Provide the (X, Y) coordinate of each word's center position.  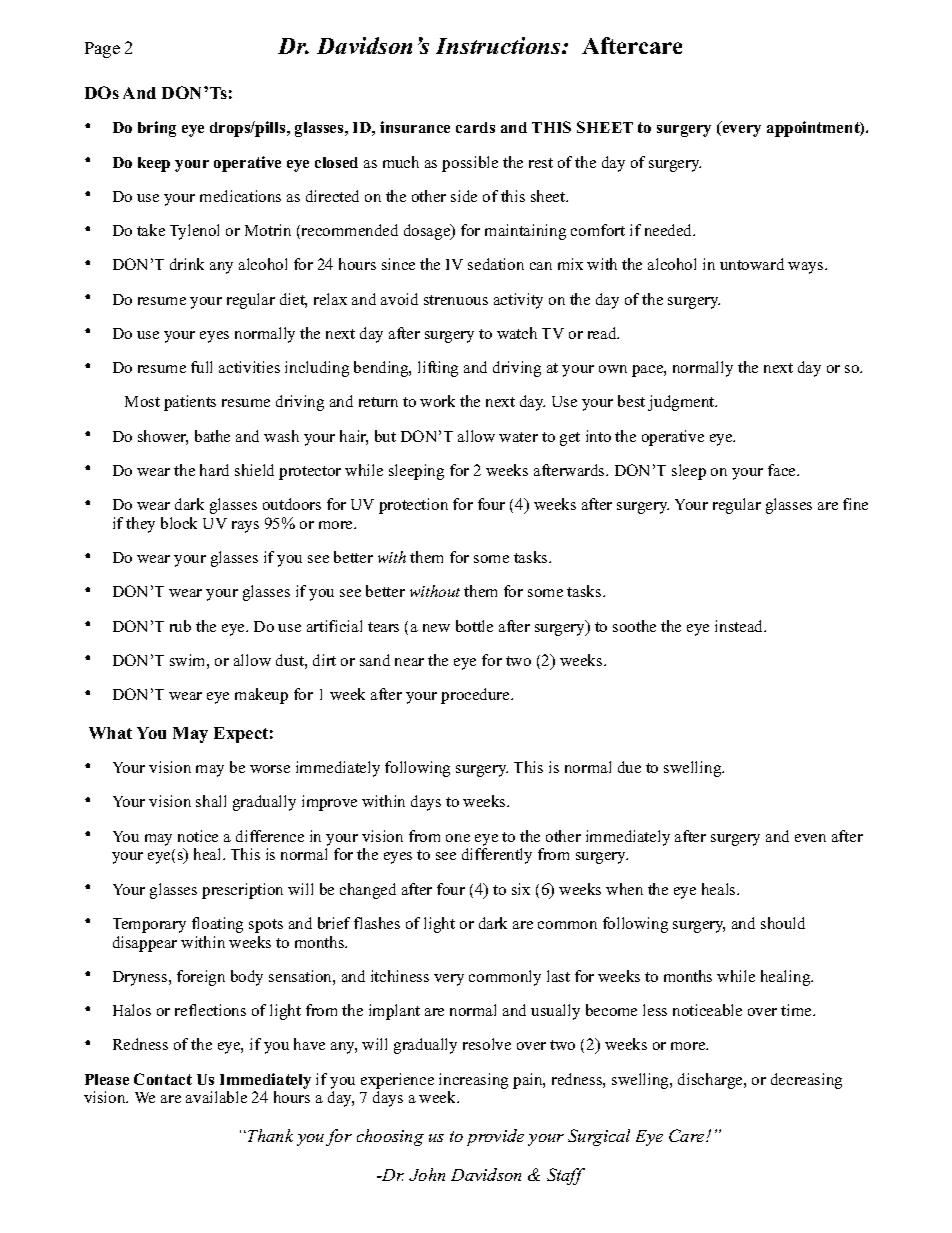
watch (517, 333)
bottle (474, 626)
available (216, 1097)
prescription (242, 891)
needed (670, 230)
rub (180, 626)
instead (740, 626)
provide (495, 1137)
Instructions (499, 45)
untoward (752, 264)
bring (157, 129)
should (783, 923)
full (201, 367)
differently (497, 856)
